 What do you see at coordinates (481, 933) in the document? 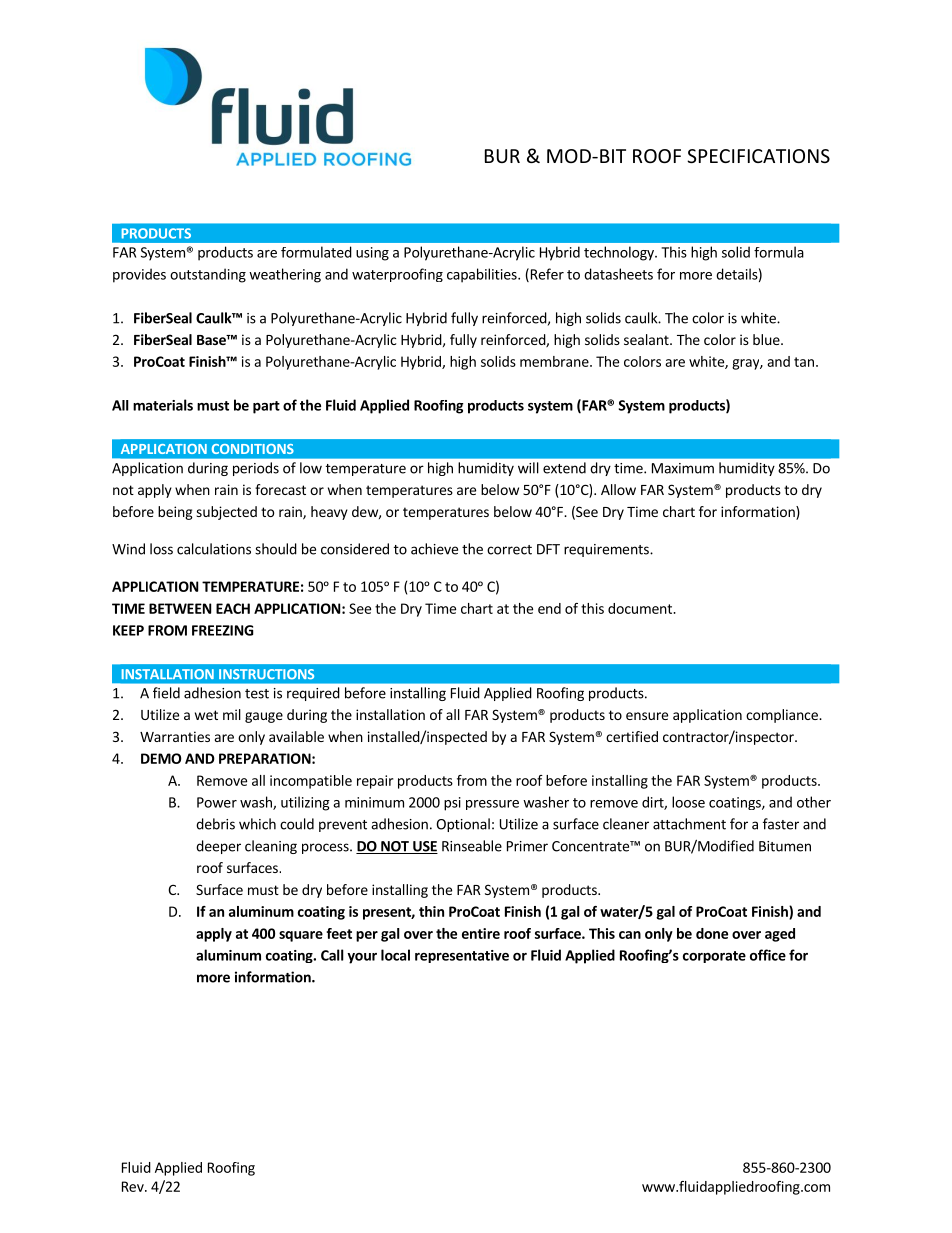
I see `entire` at bounding box center [481, 933].
